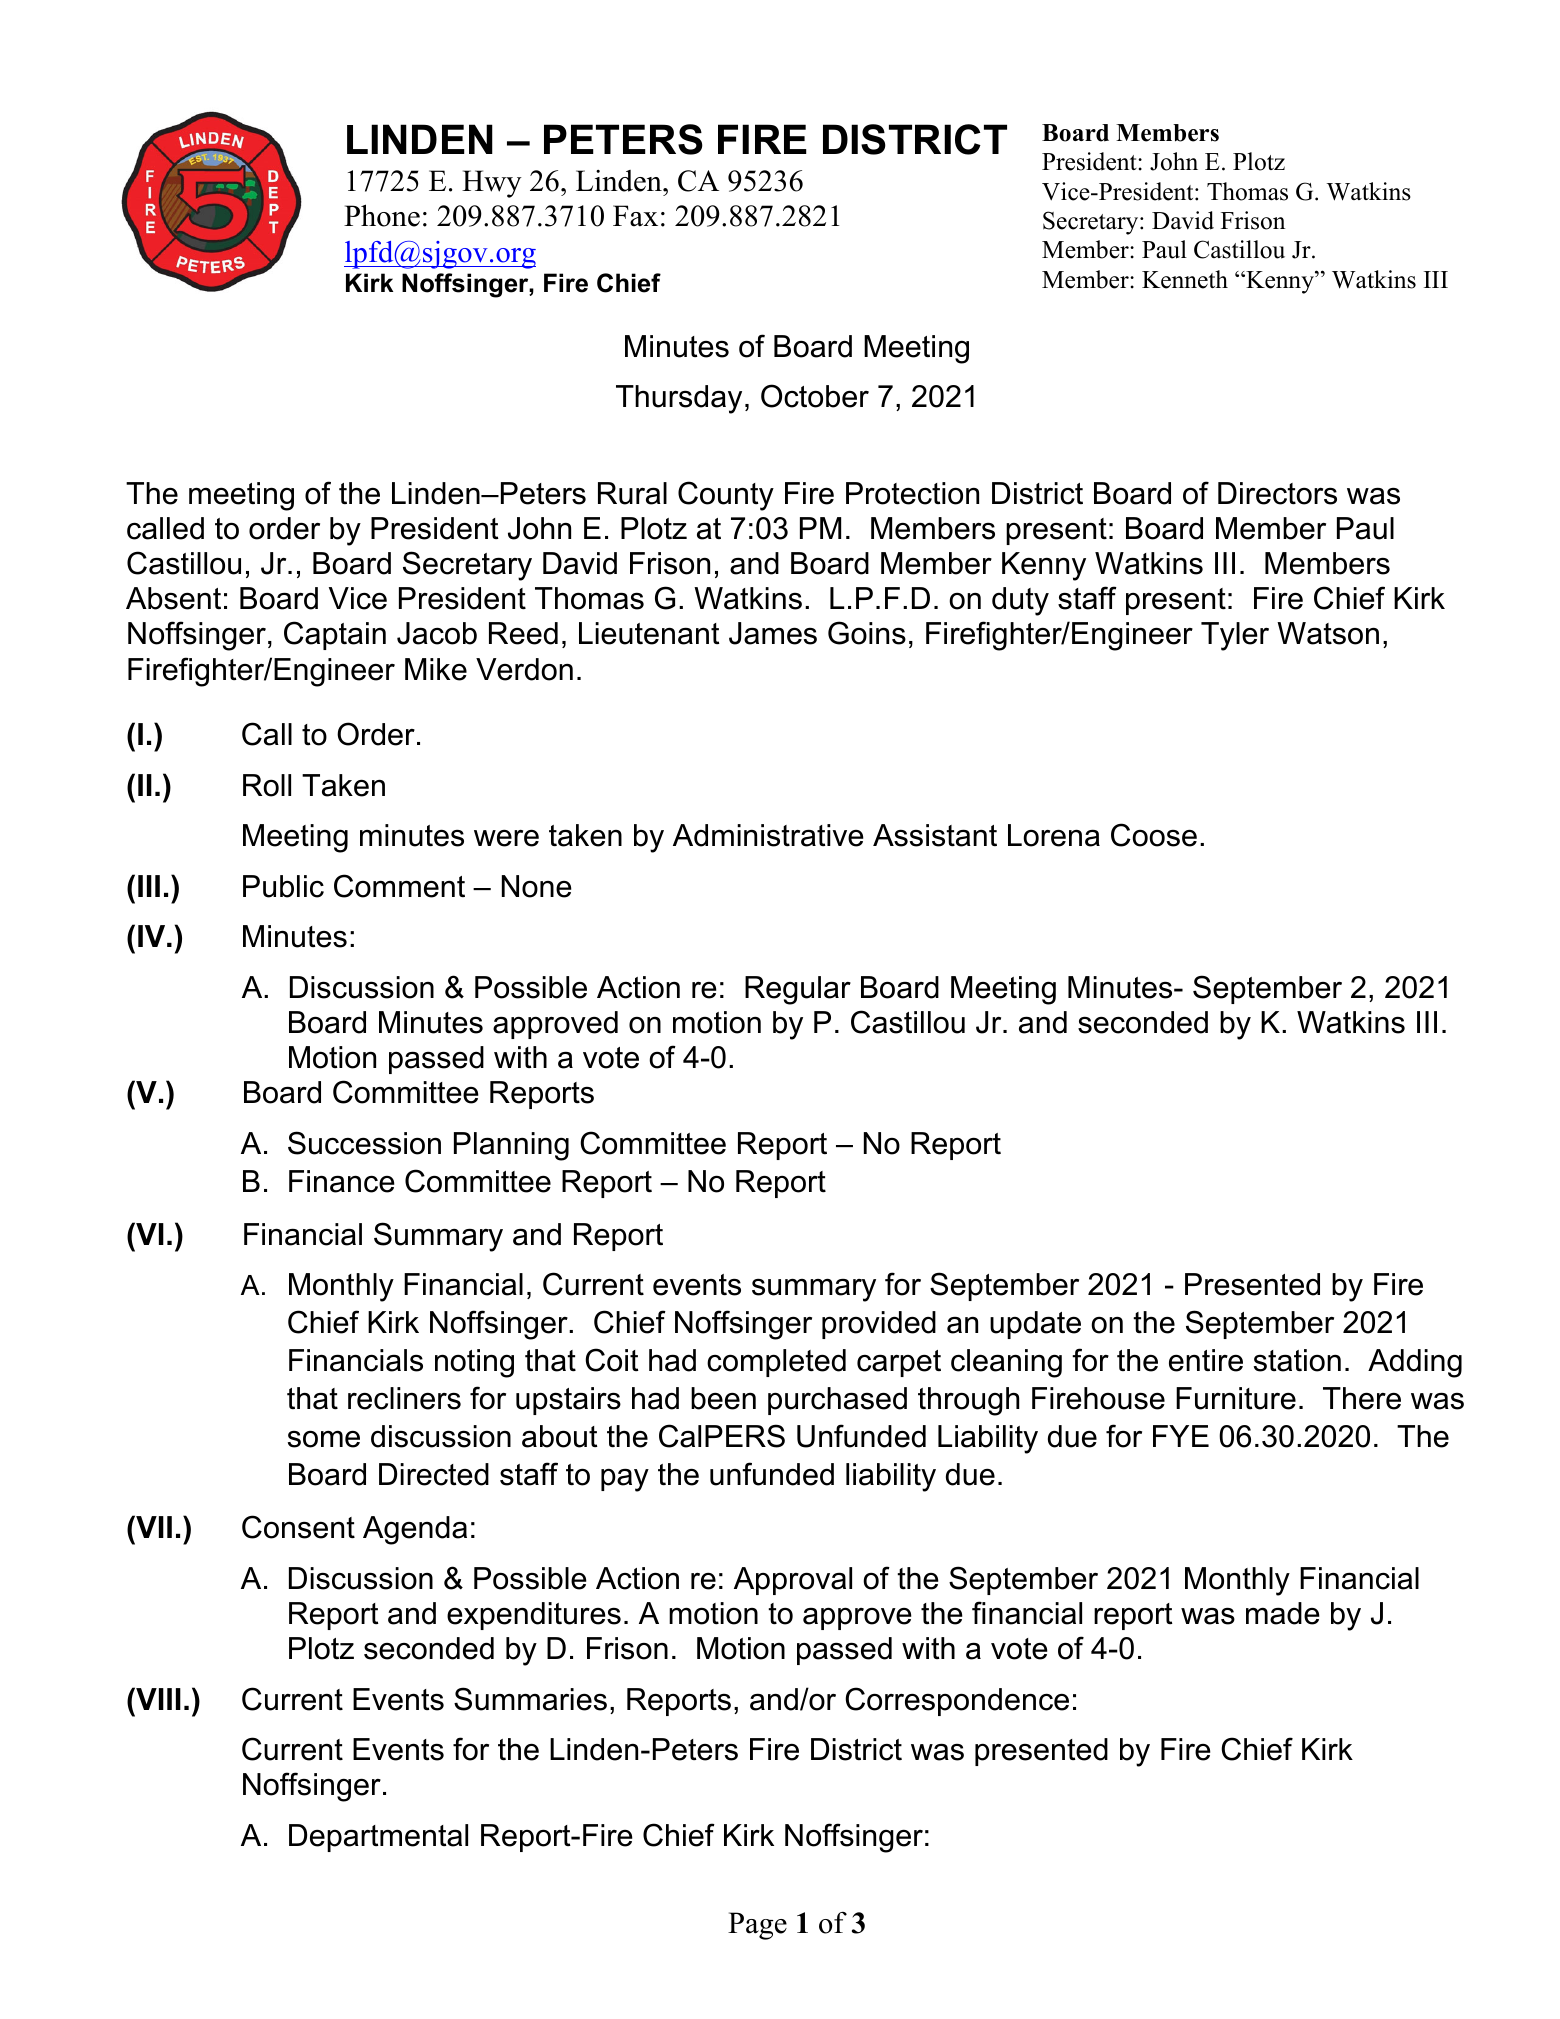 The width and height of the screenshot is (1560, 2019). Describe the element at coordinates (1185, 279) in the screenshot. I see `Kenneth` at that location.
